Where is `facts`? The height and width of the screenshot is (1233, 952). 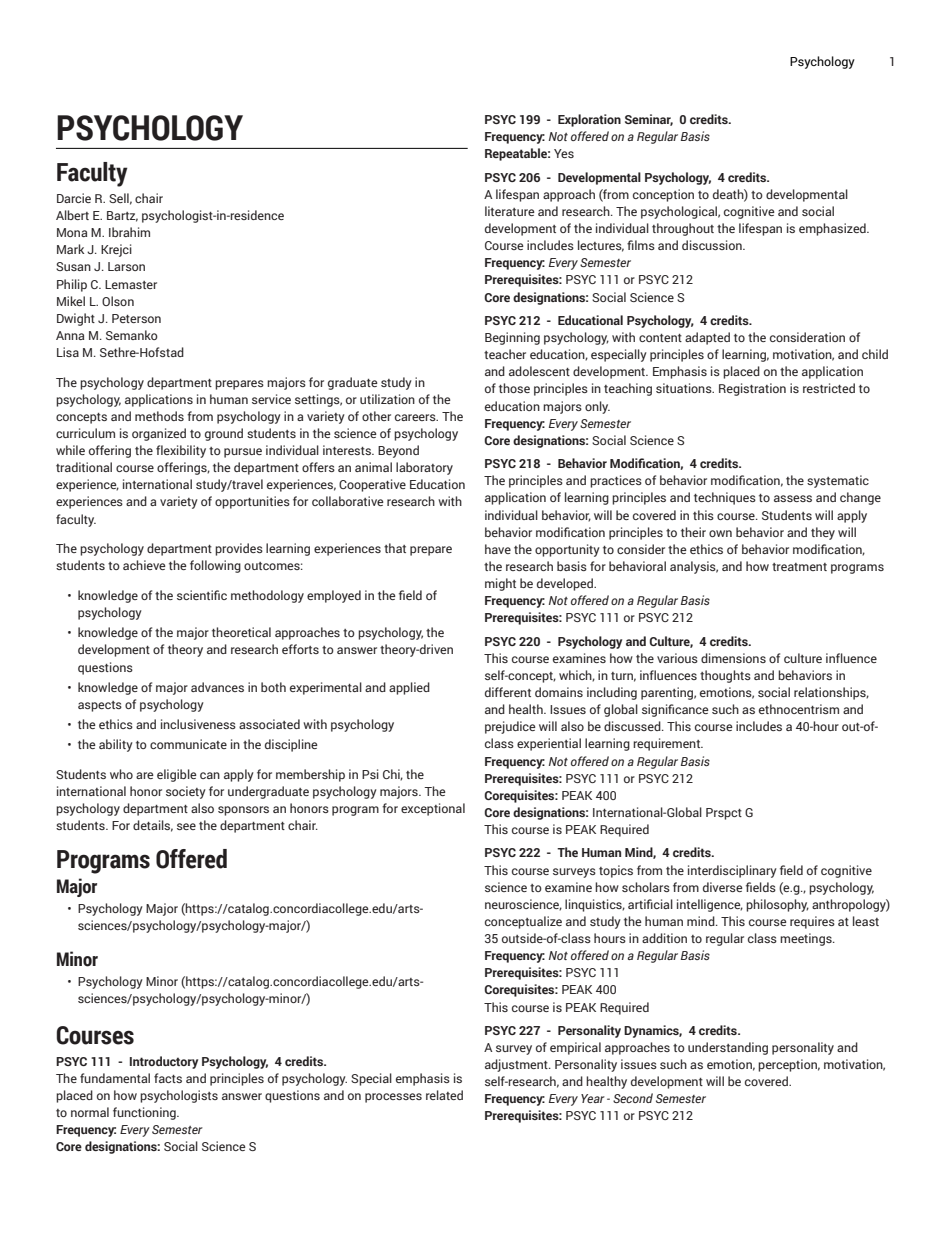 facts is located at coordinates (168, 1078).
